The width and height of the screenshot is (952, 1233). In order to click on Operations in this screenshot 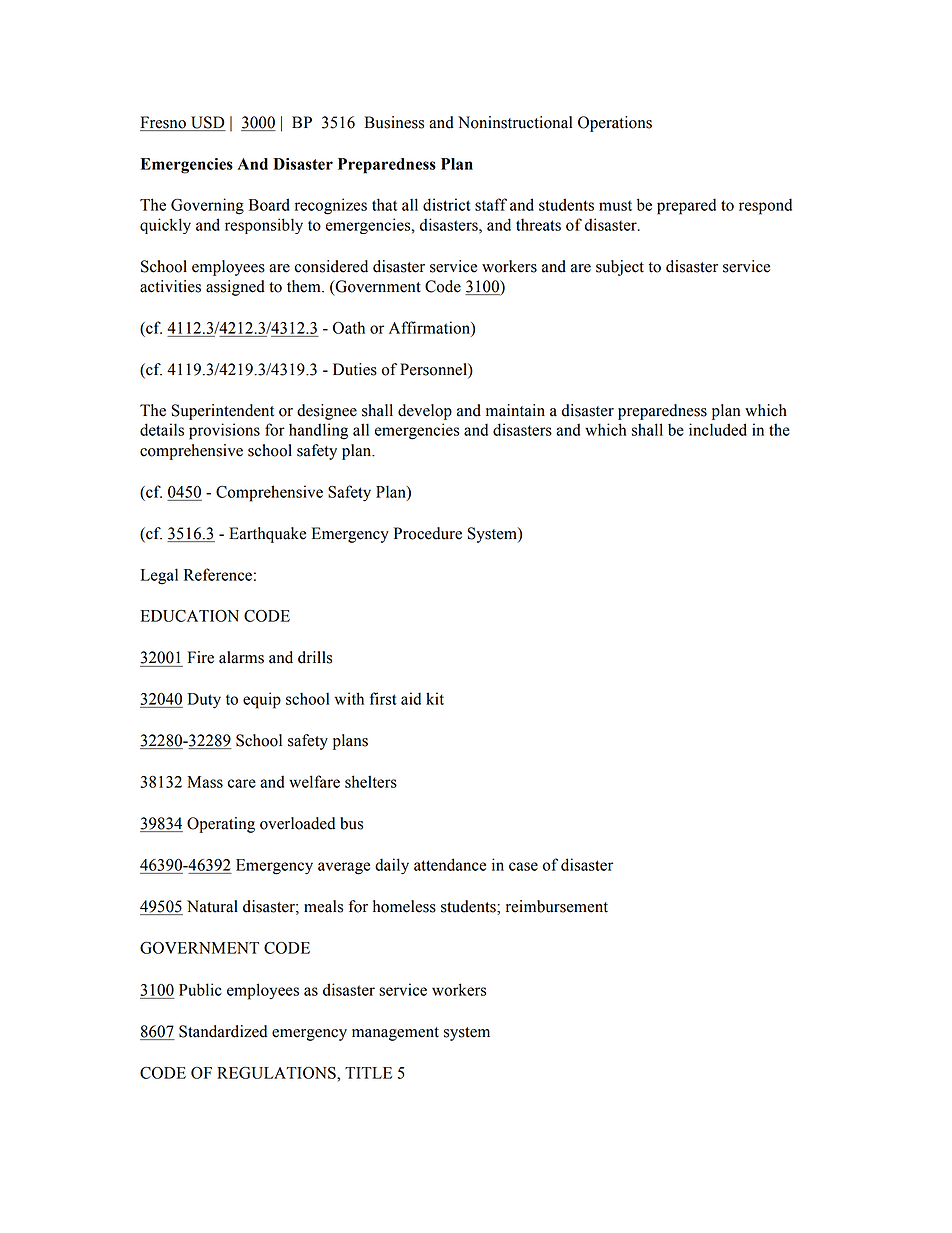, I will do `click(615, 124)`.
